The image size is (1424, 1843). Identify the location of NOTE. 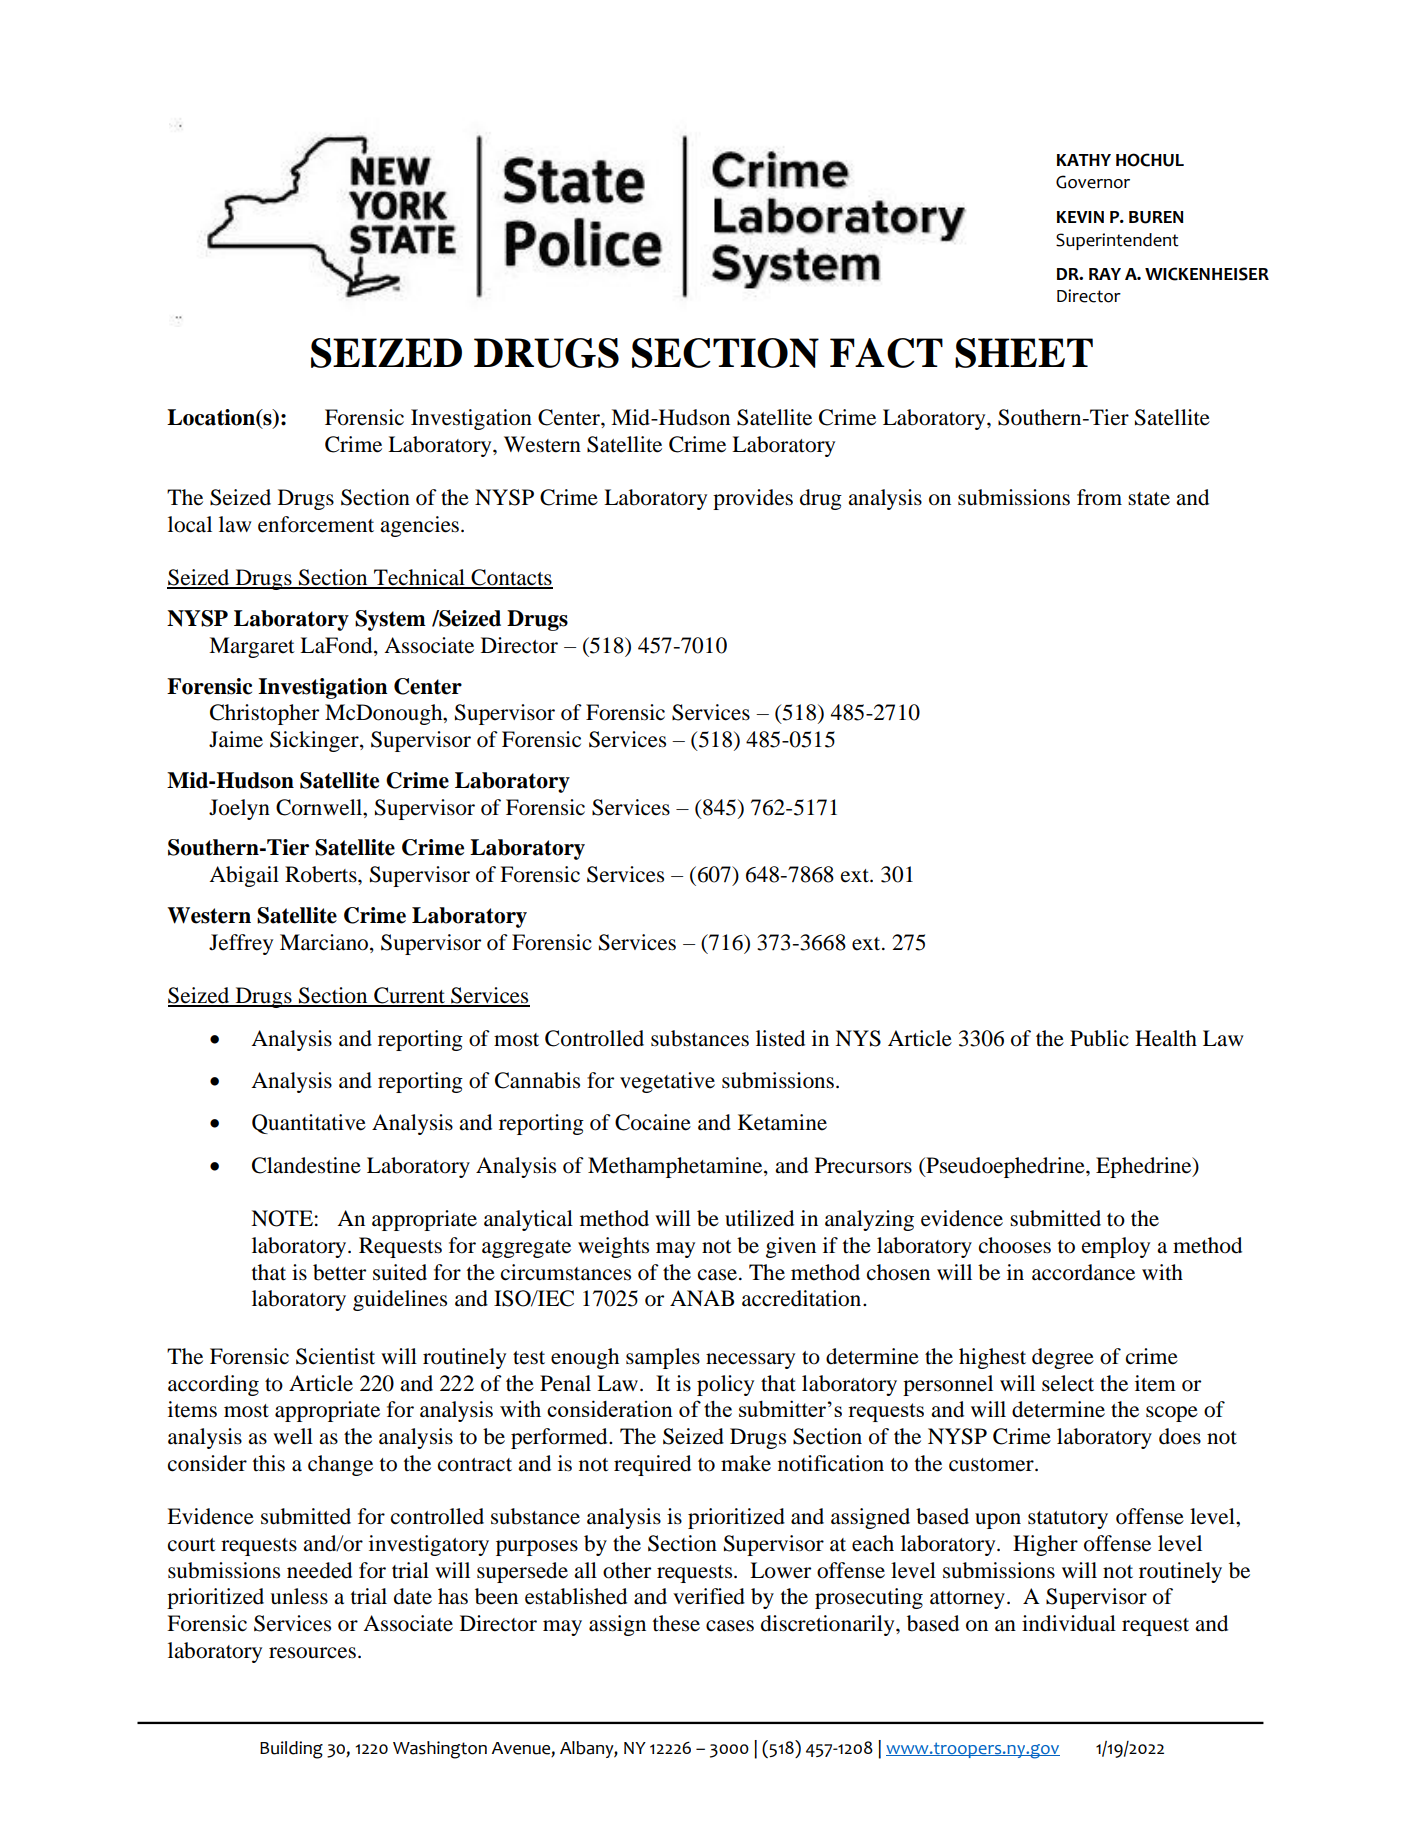
(282, 1218).
